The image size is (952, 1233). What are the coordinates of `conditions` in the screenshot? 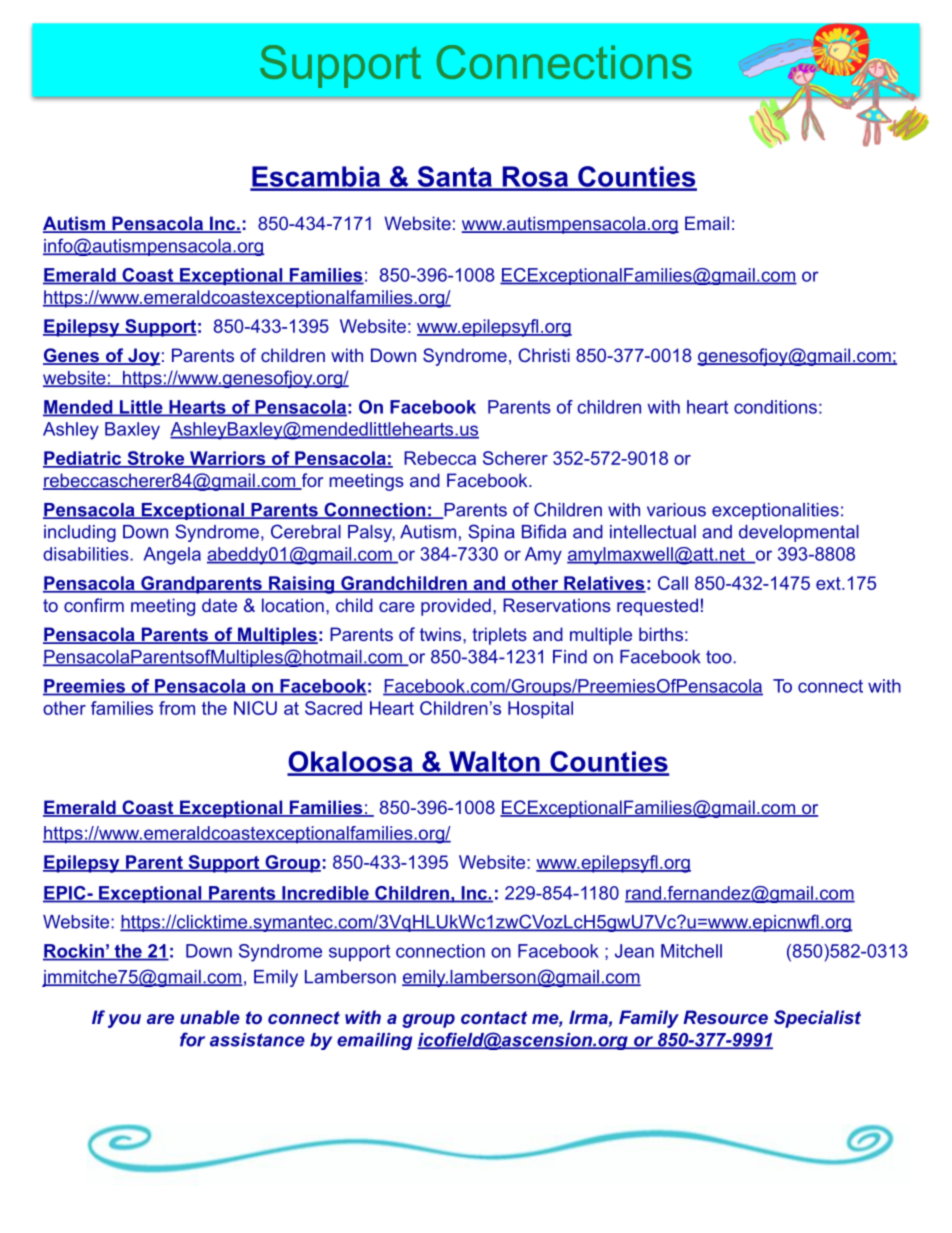 It's located at (775, 407).
